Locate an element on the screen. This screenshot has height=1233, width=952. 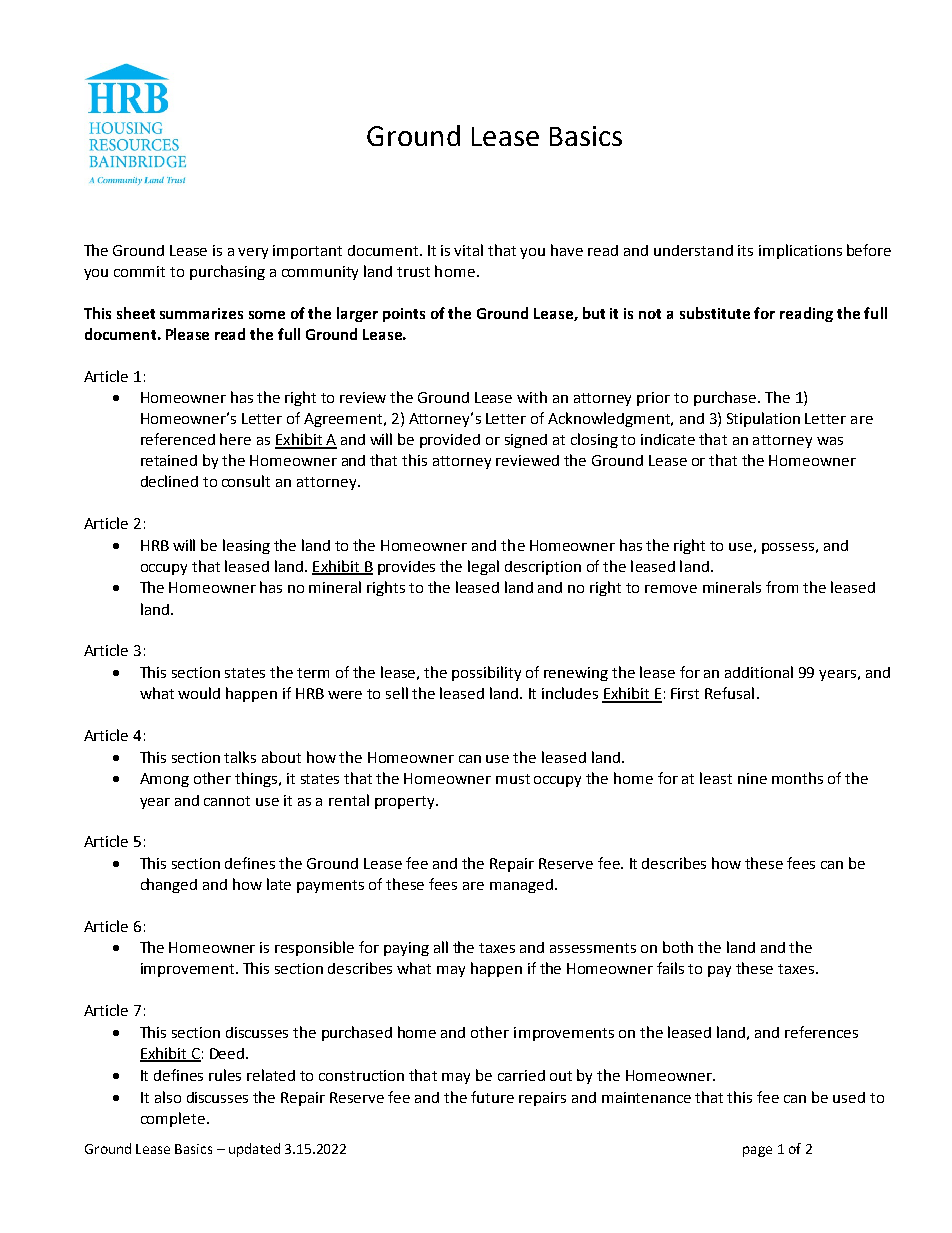
future is located at coordinates (492, 1097).
